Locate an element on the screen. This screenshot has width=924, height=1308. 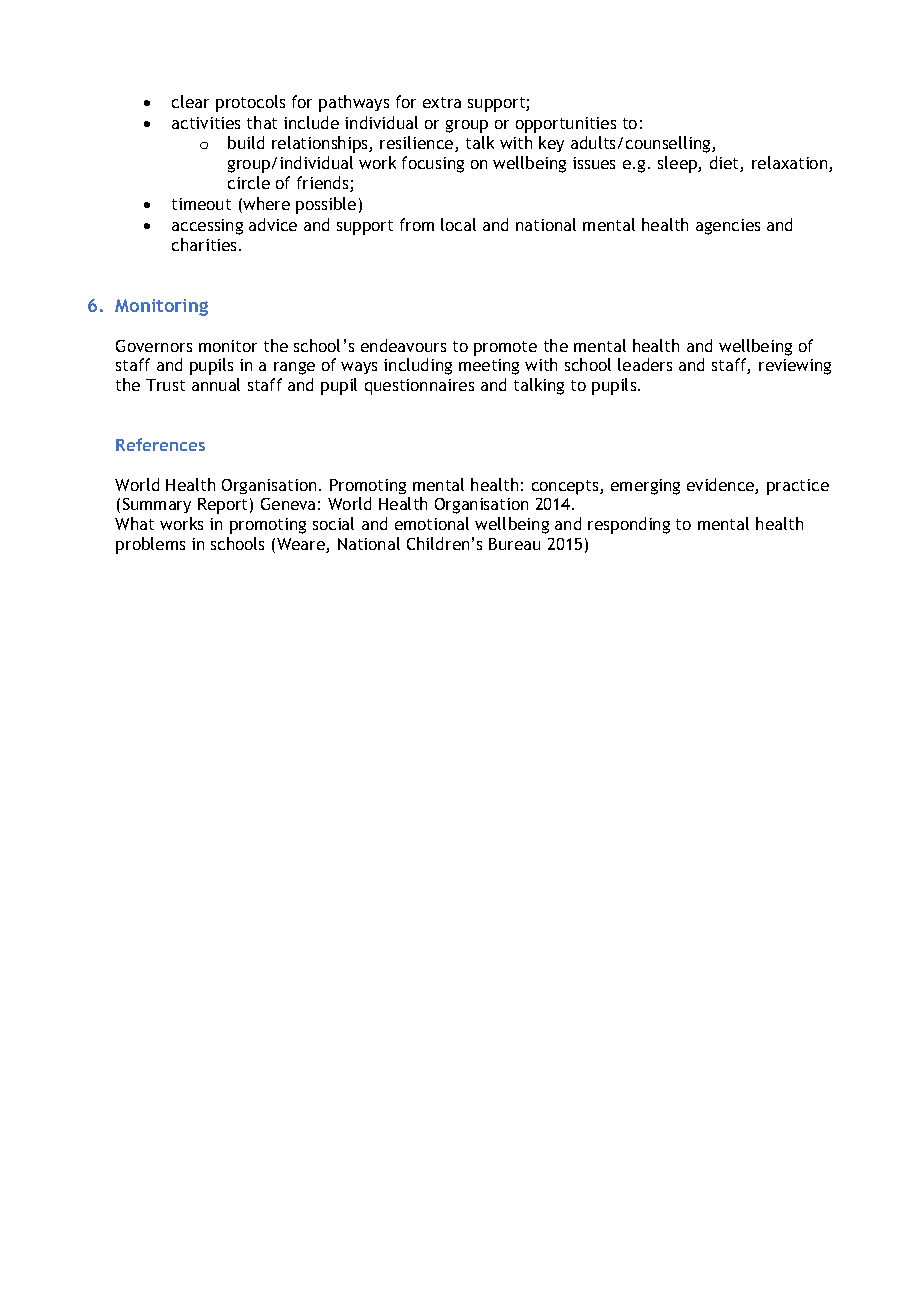
leaders is located at coordinates (645, 364).
